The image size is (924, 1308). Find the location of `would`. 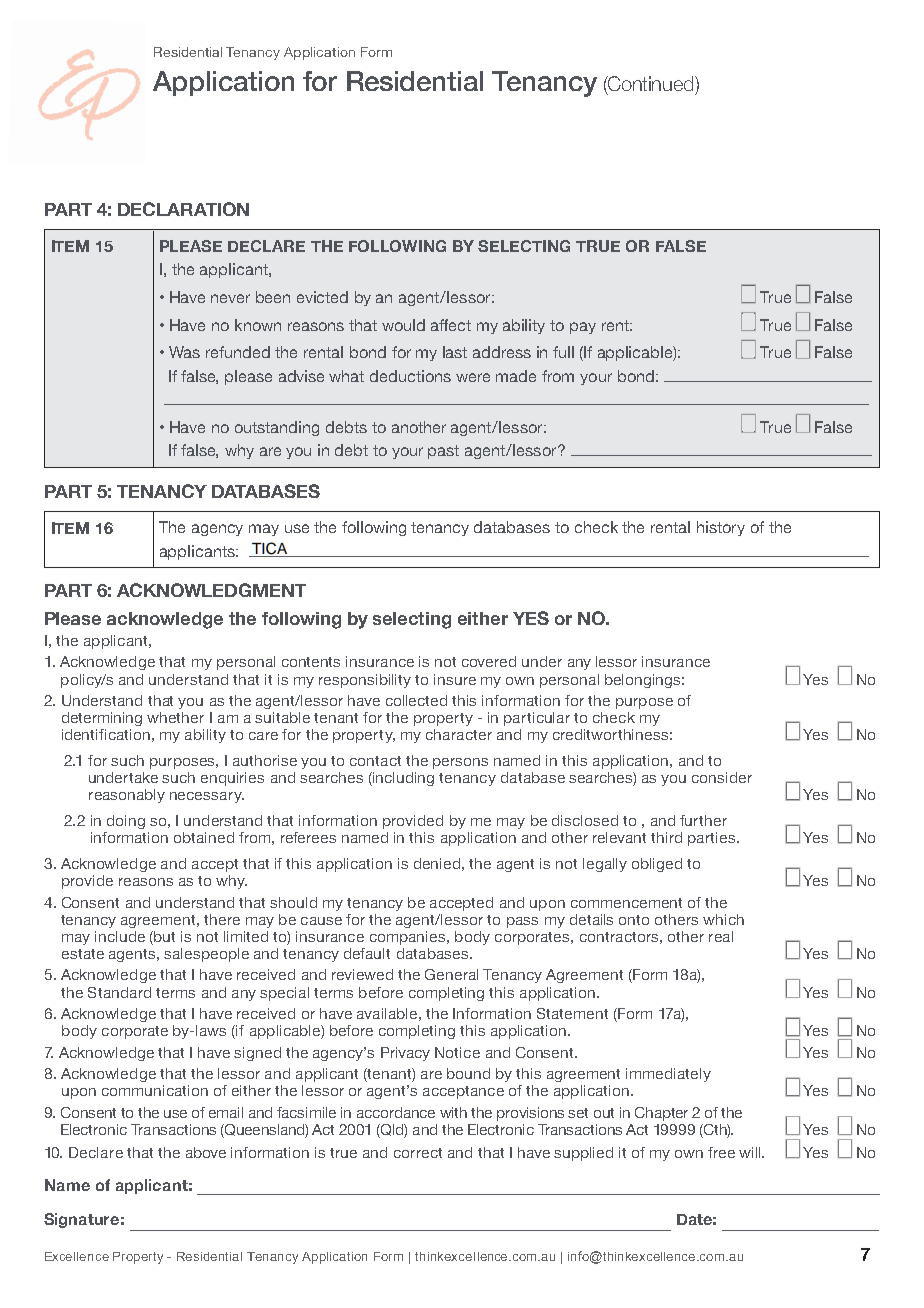

would is located at coordinates (403, 325).
